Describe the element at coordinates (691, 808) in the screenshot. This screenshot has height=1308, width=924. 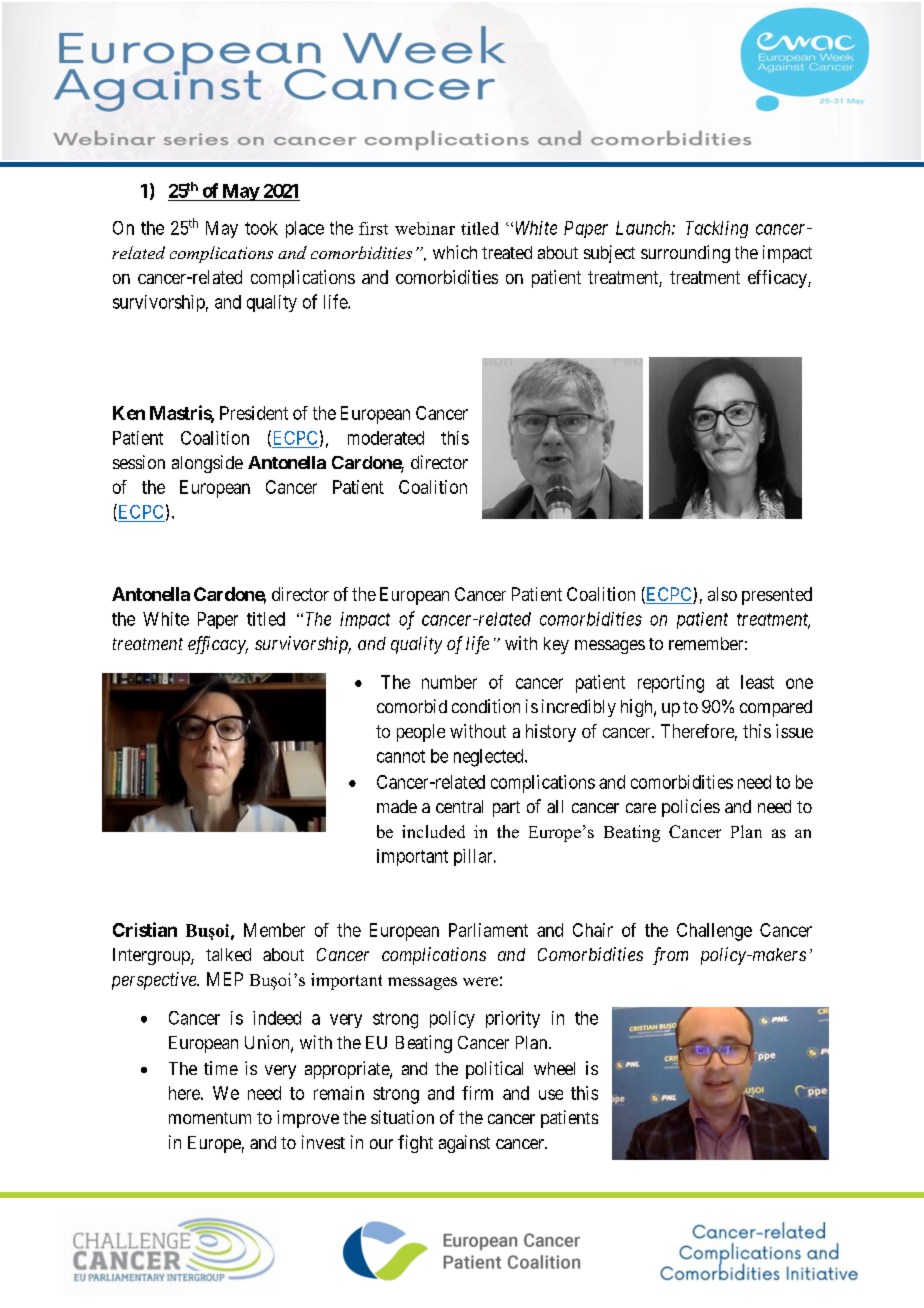
I see `policies` at that location.
